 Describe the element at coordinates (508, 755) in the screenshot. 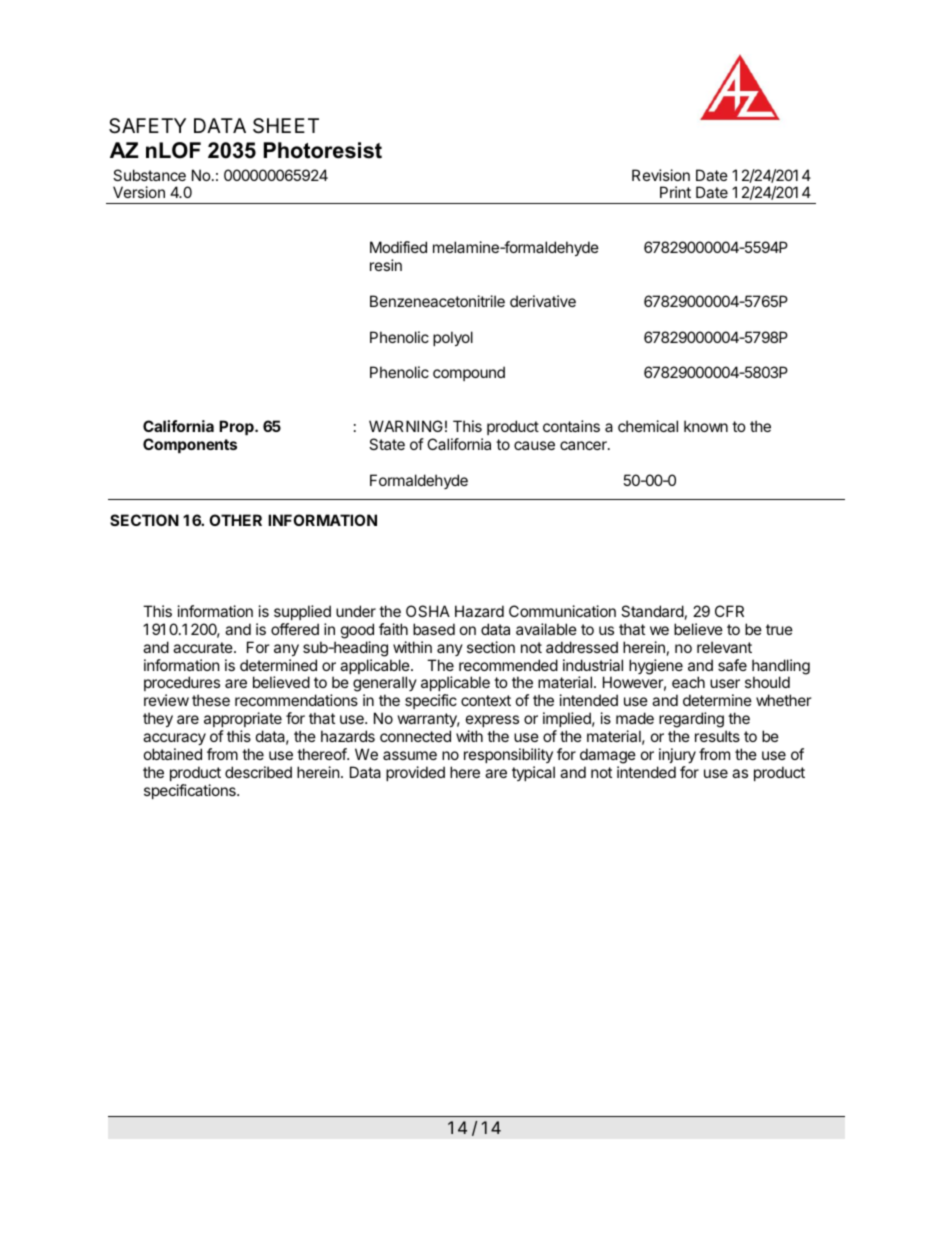

I see `responsibility` at that location.
